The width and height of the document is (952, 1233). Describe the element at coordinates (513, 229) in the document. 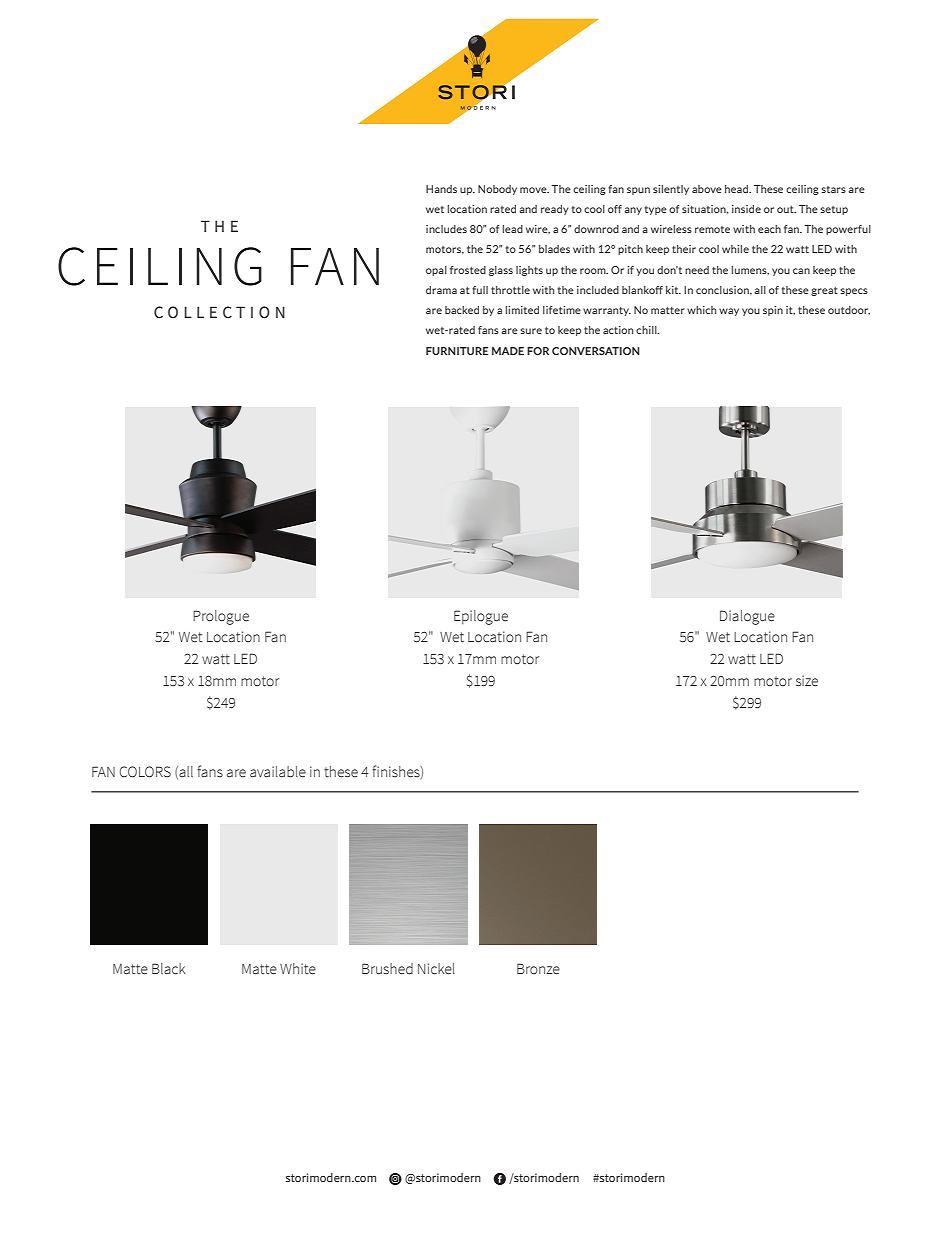

I see `lead` at that location.
